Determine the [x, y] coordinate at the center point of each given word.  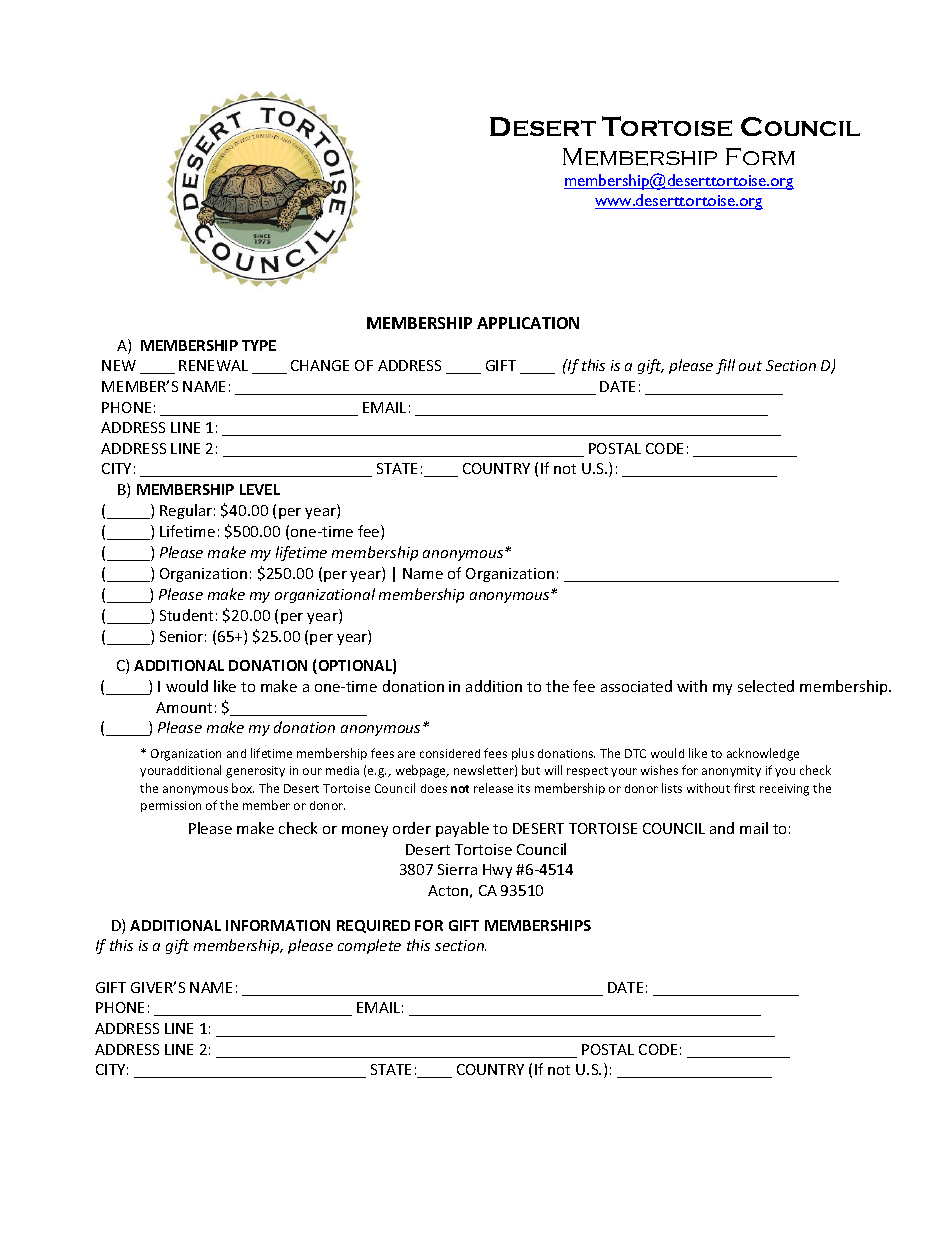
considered [450, 753]
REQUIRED [373, 926]
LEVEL [260, 489]
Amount [184, 707]
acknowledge [763, 754]
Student [186, 615]
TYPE [259, 345]
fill [725, 366]
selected [766, 686]
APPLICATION [528, 323]
